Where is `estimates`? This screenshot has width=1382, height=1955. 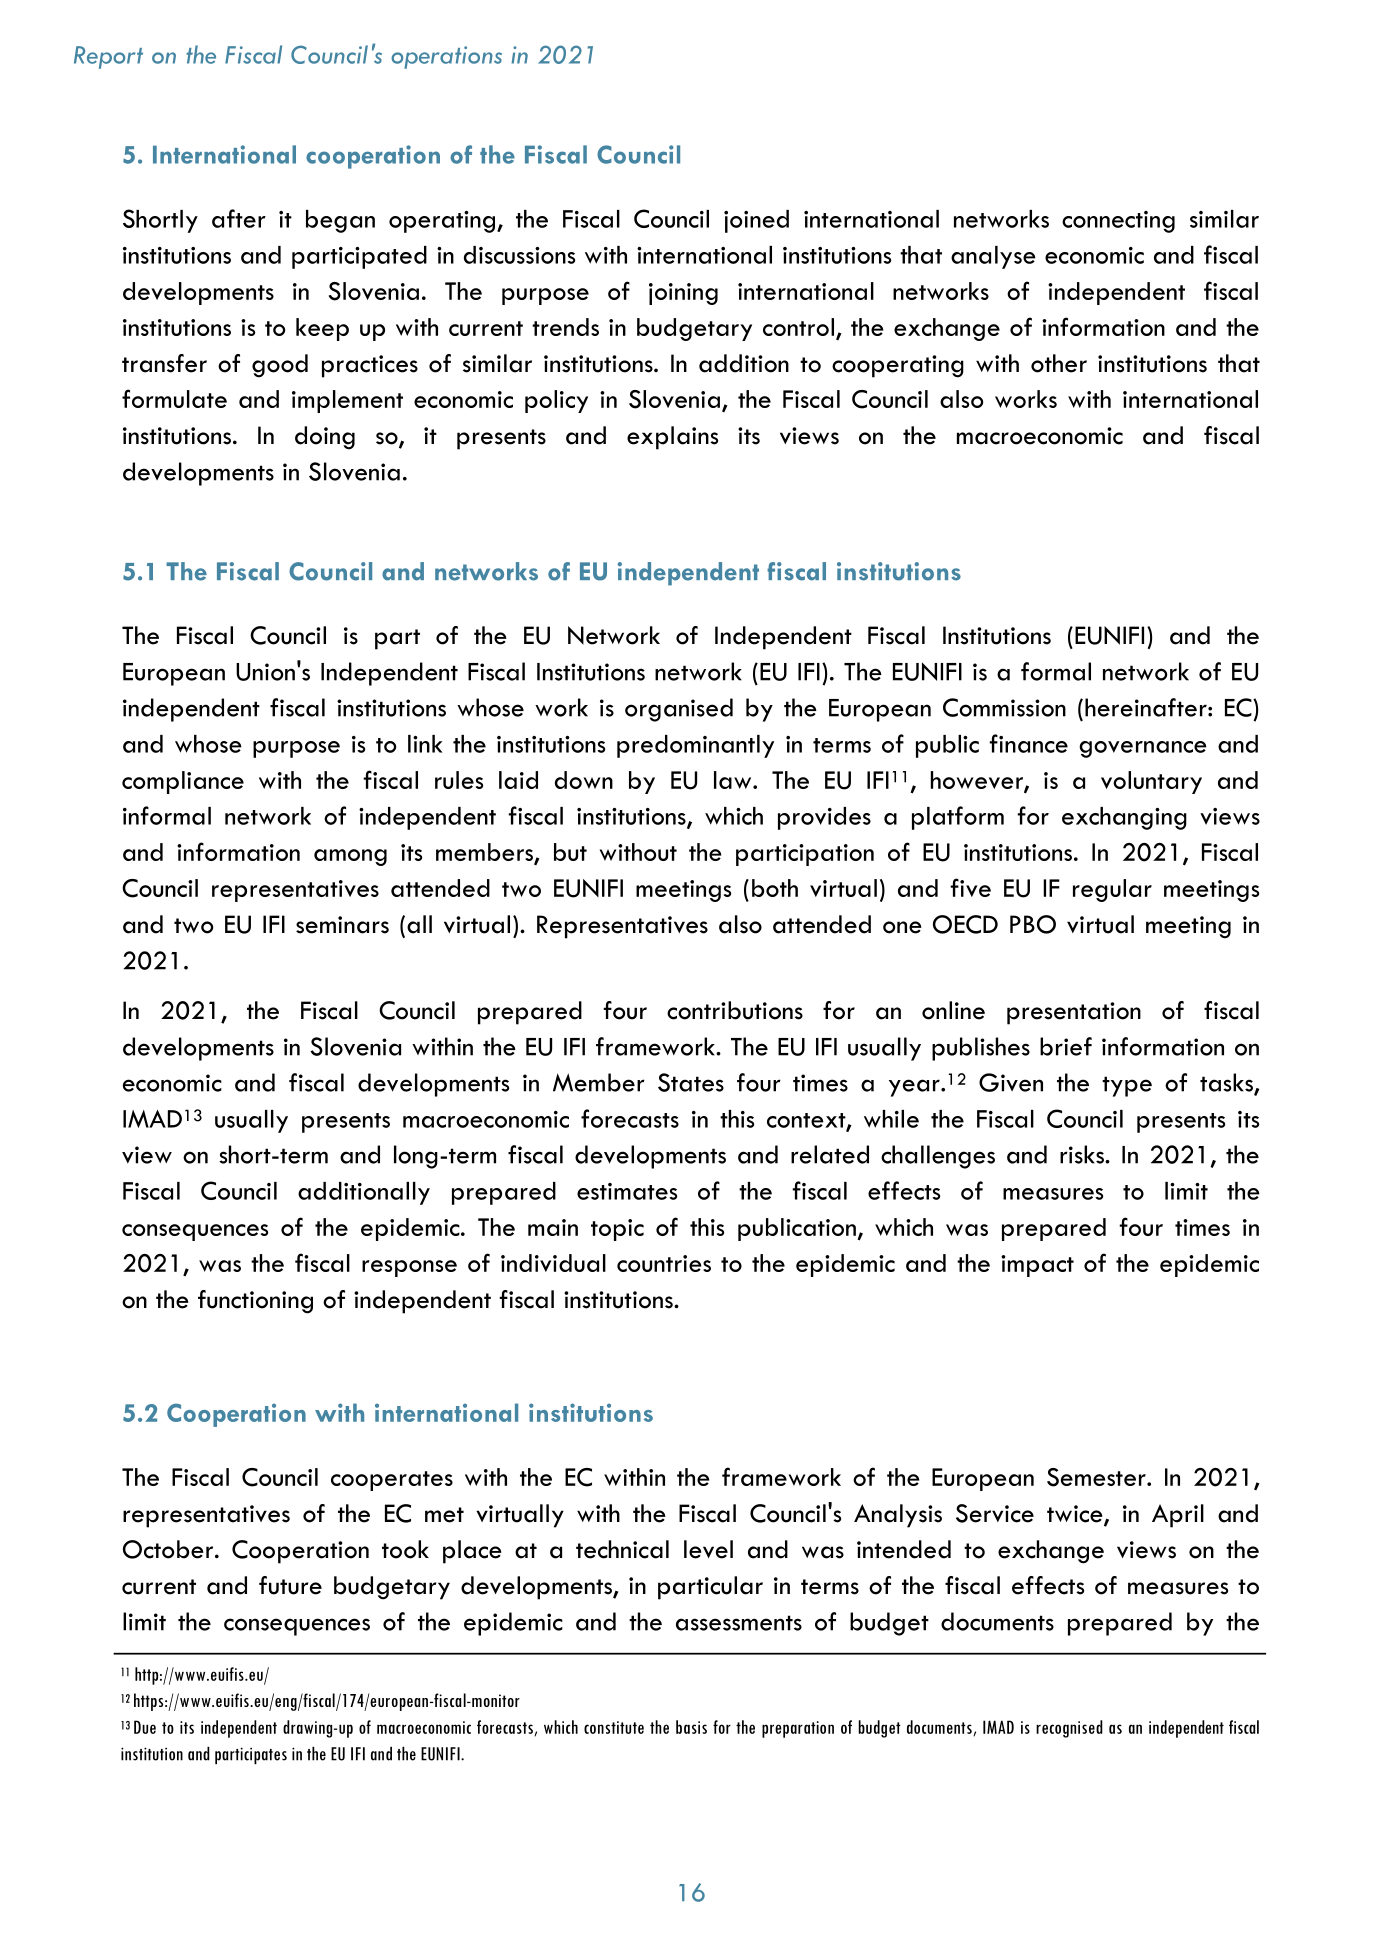 estimates is located at coordinates (627, 1191).
